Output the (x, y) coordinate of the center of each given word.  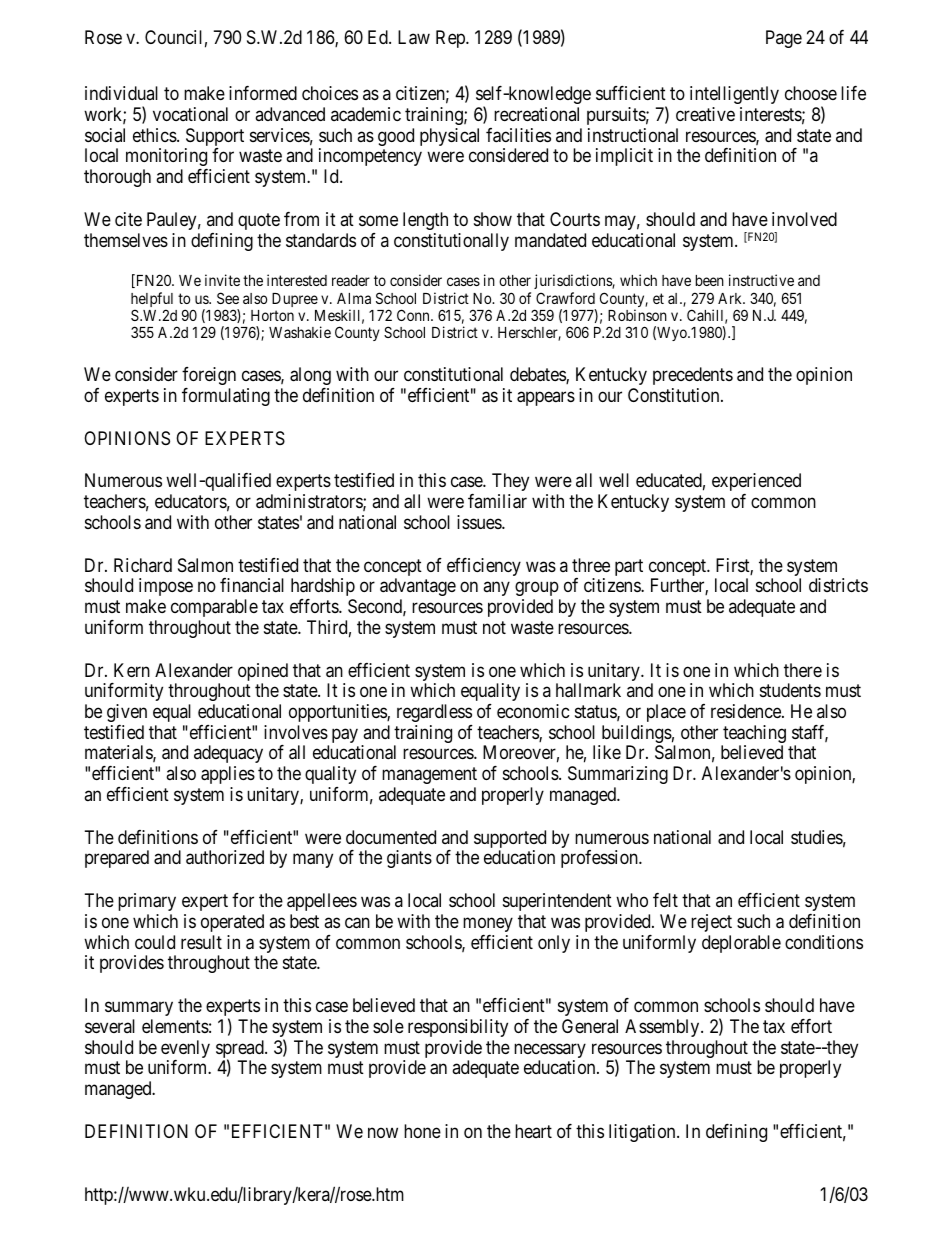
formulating (226, 397)
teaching (753, 735)
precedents (693, 376)
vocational (190, 114)
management (429, 775)
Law (414, 37)
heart (533, 1131)
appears (546, 398)
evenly (185, 1050)
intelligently (734, 95)
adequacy (228, 754)
